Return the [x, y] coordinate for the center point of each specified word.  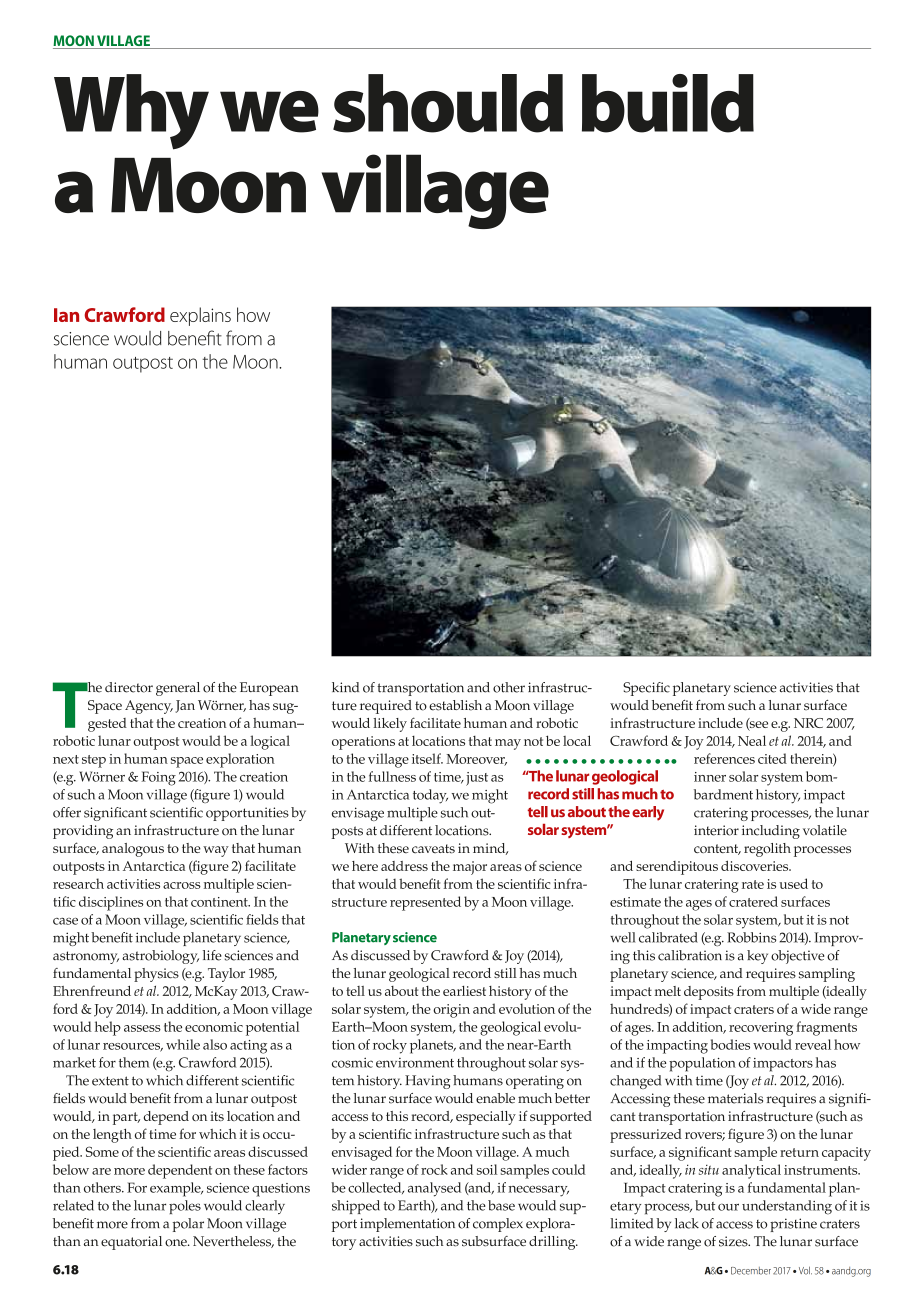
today [430, 796]
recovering [761, 1029]
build [668, 103]
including [771, 832]
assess [142, 1028]
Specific [646, 689]
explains [200, 316]
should [448, 103]
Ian [66, 315]
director [129, 687]
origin [451, 1011]
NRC [808, 723]
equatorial [131, 1243]
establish [455, 705]
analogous [133, 850]
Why [131, 112]
